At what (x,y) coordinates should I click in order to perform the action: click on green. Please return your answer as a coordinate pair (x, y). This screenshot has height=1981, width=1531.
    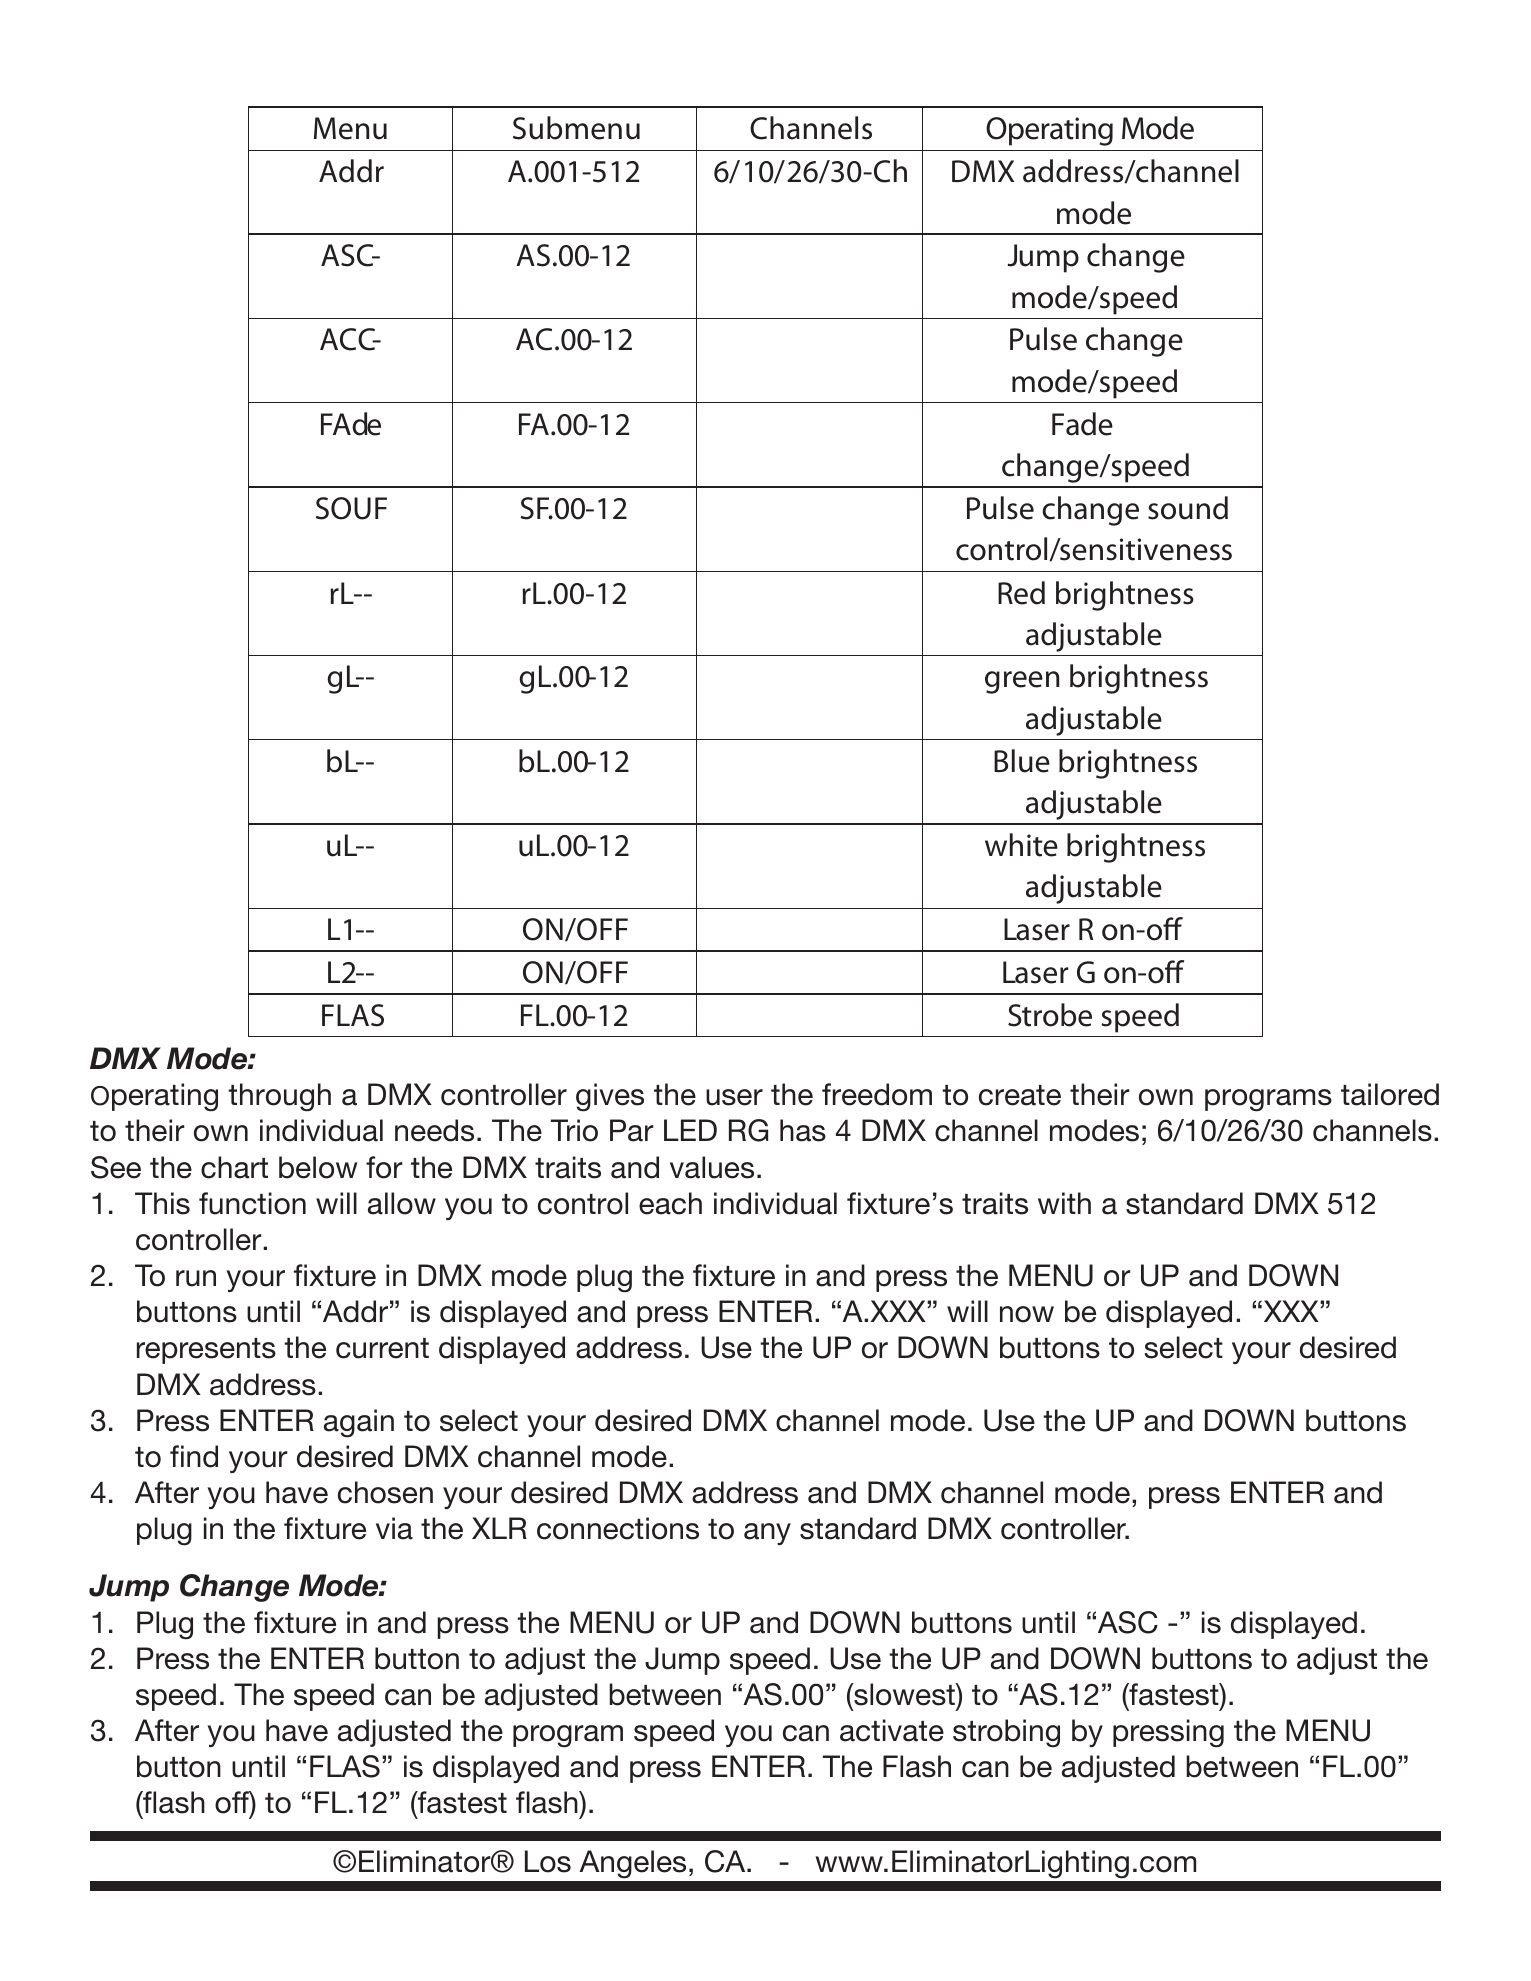
    Looking at the image, I should click on (1022, 682).
